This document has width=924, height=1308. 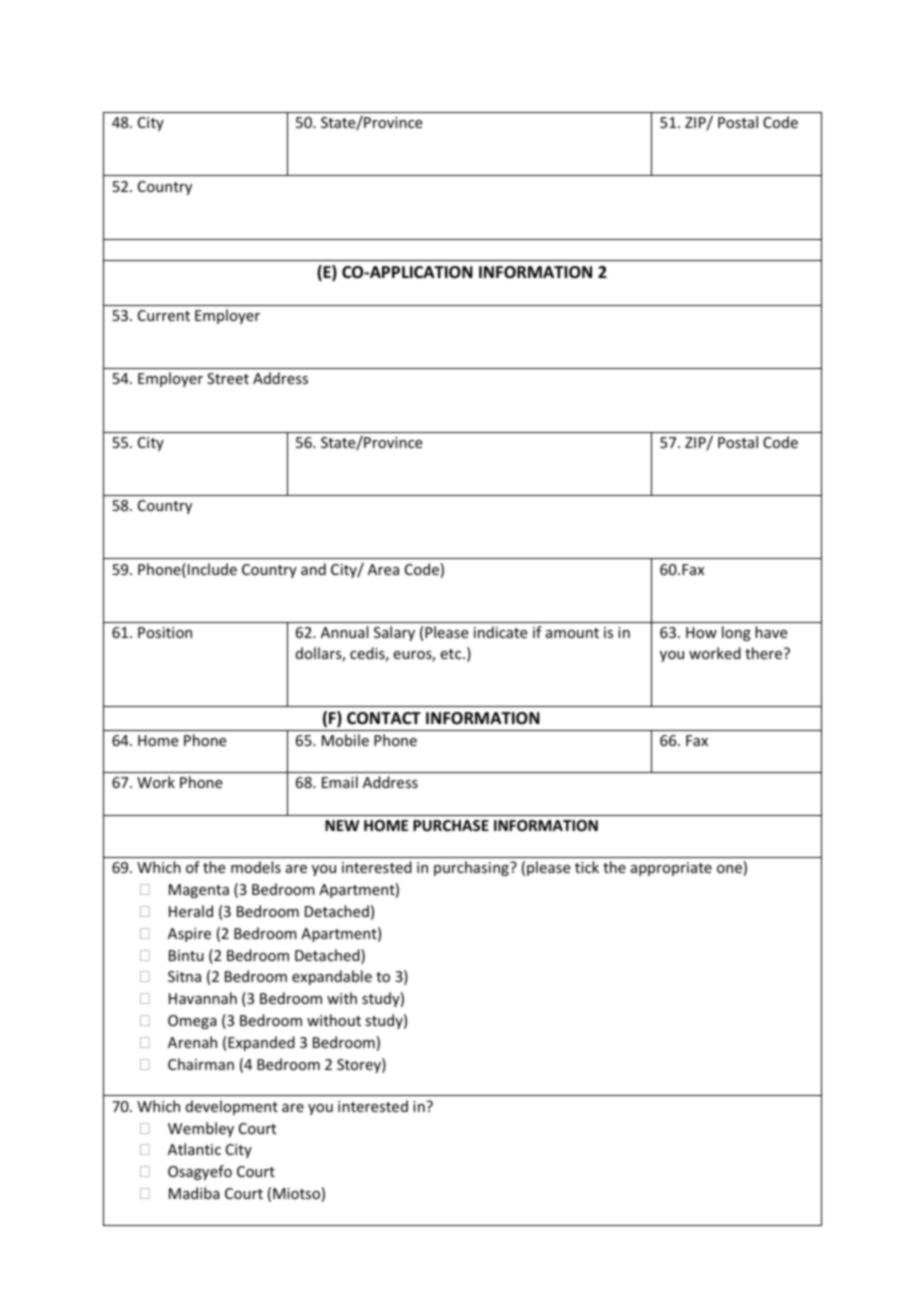 What do you see at coordinates (765, 653) in the document?
I see `there` at bounding box center [765, 653].
